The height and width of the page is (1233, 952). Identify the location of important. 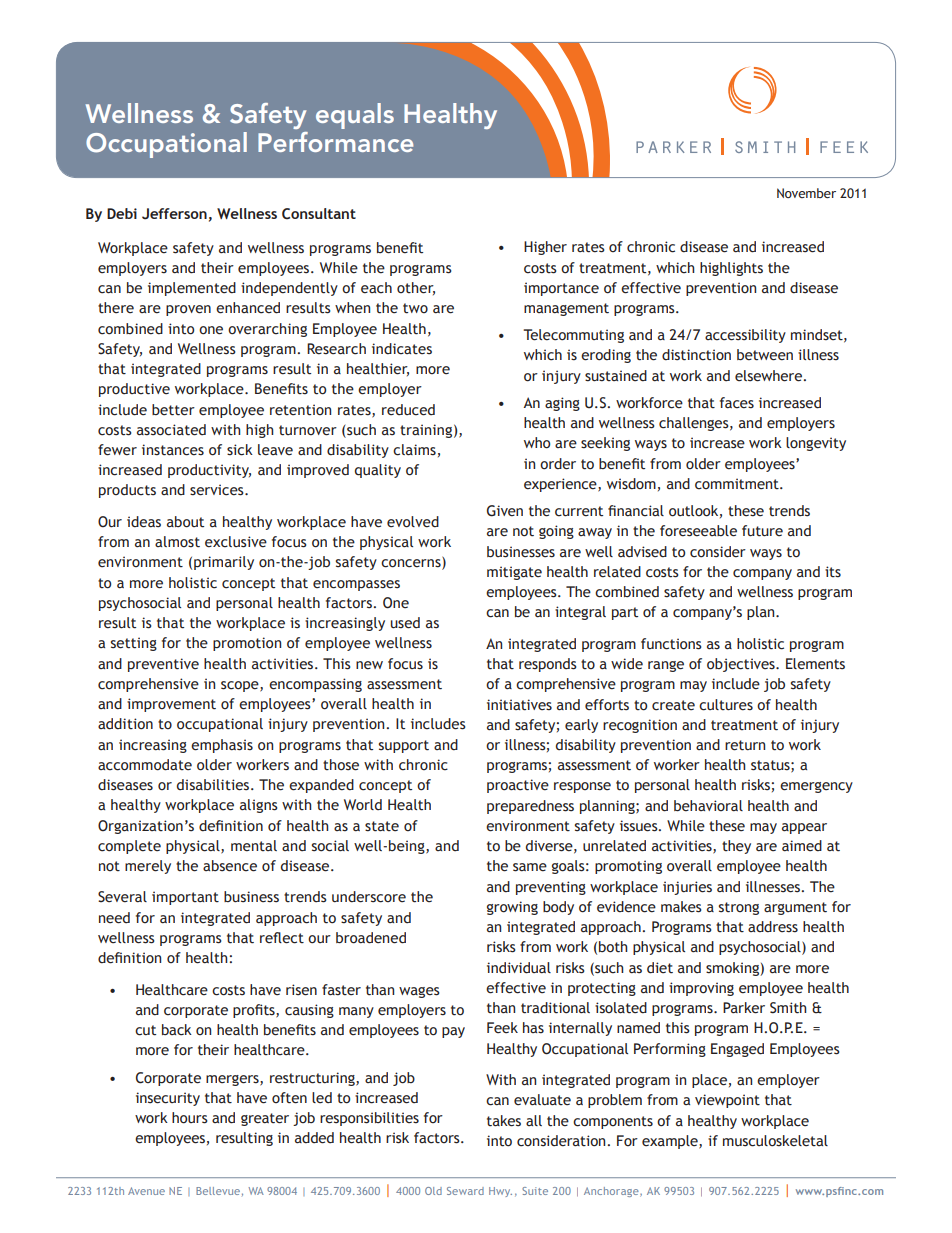
(185, 898).
